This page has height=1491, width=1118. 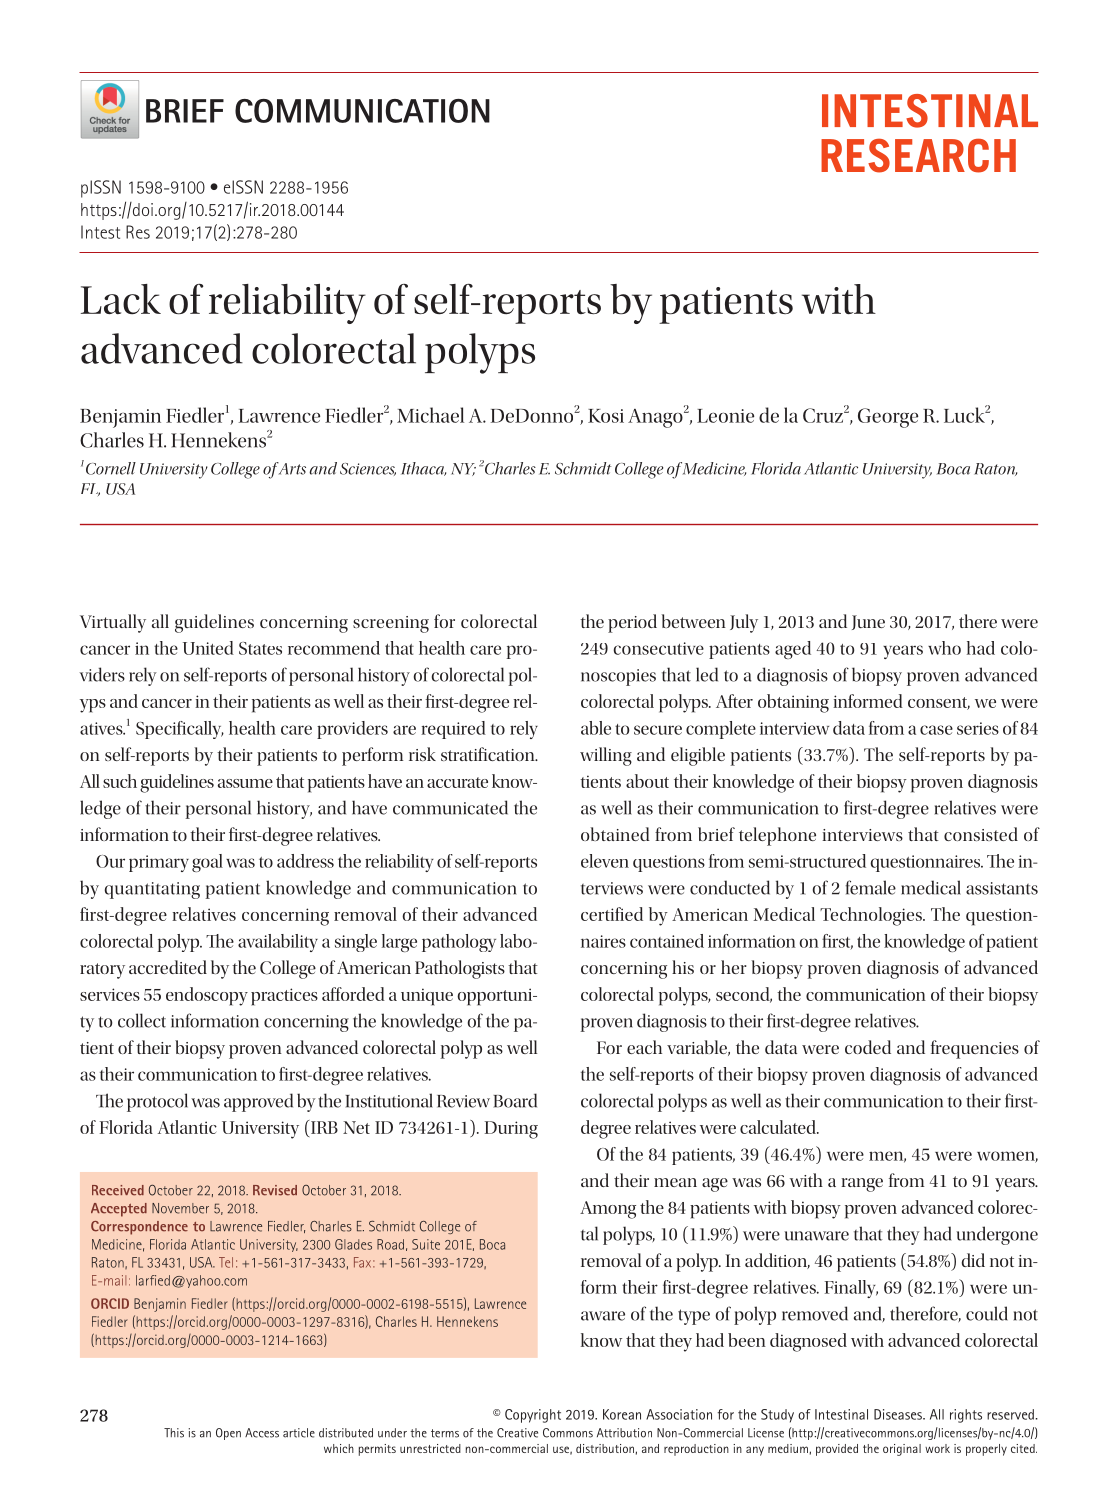 I want to click on Copyright, so click(x=533, y=1416).
